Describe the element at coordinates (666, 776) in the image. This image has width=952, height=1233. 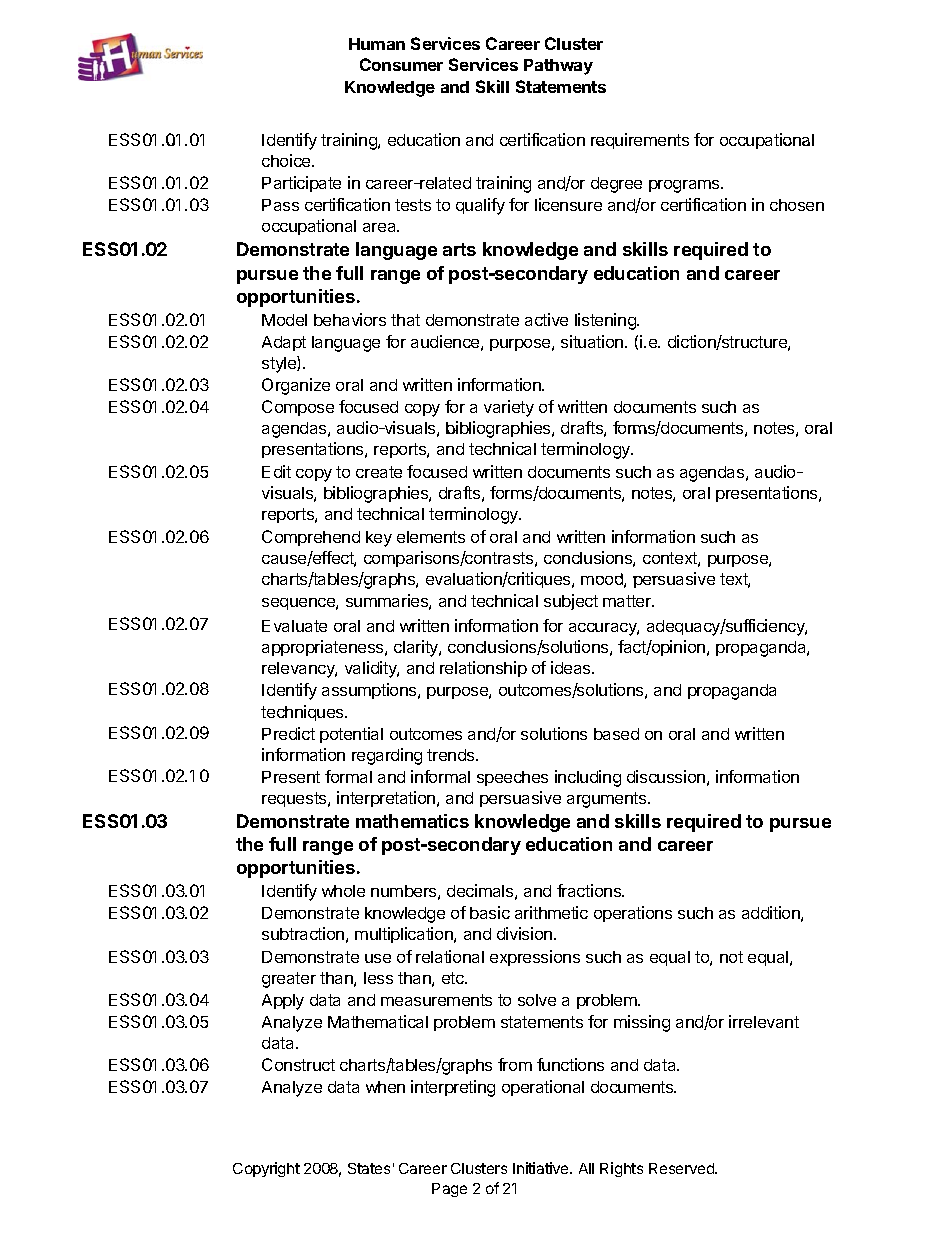
I see `discussion` at that location.
